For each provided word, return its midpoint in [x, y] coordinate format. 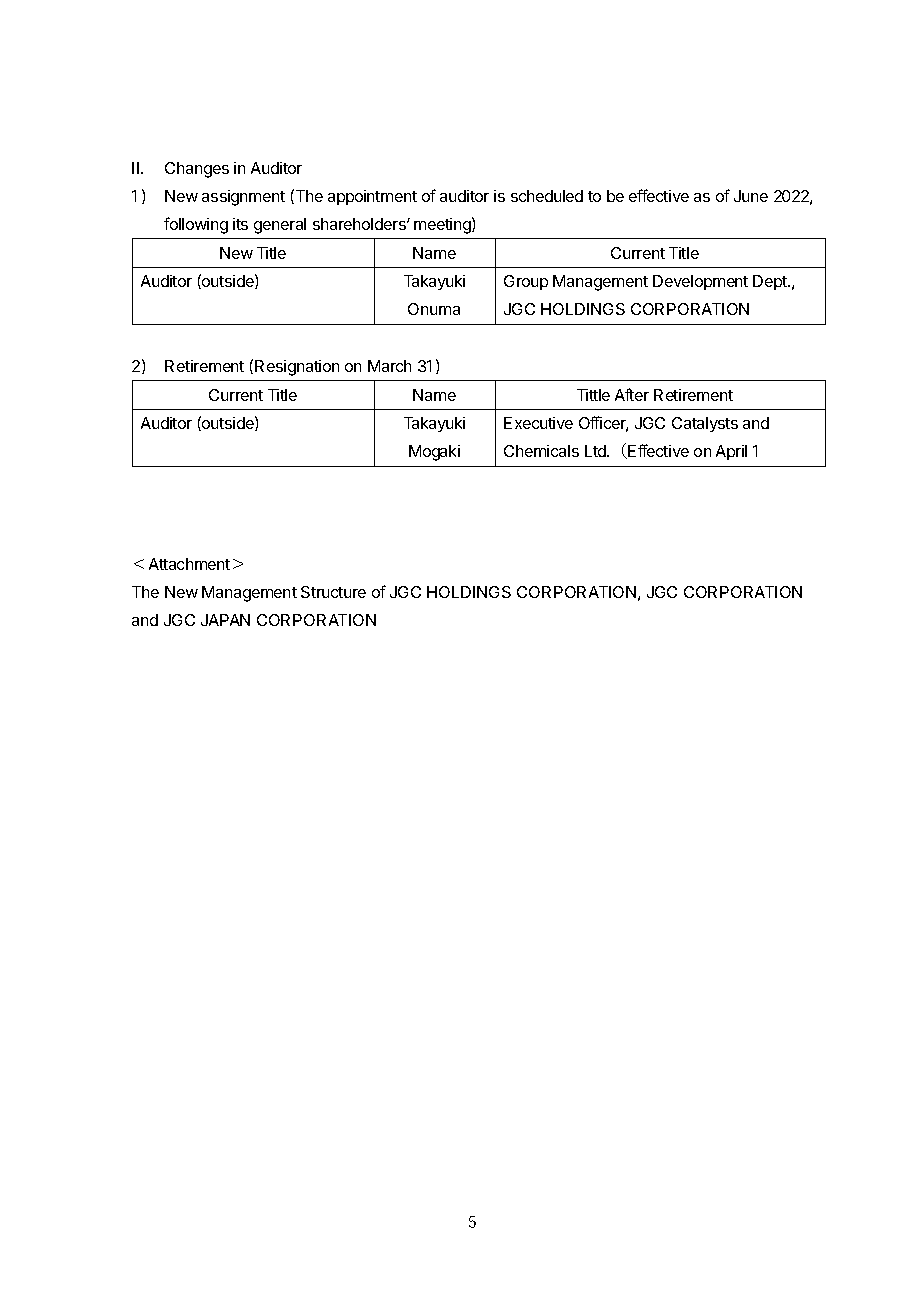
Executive [538, 423]
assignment [243, 198]
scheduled [547, 196]
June [751, 196]
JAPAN [225, 620]
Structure [333, 592]
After [632, 394]
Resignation [297, 368]
